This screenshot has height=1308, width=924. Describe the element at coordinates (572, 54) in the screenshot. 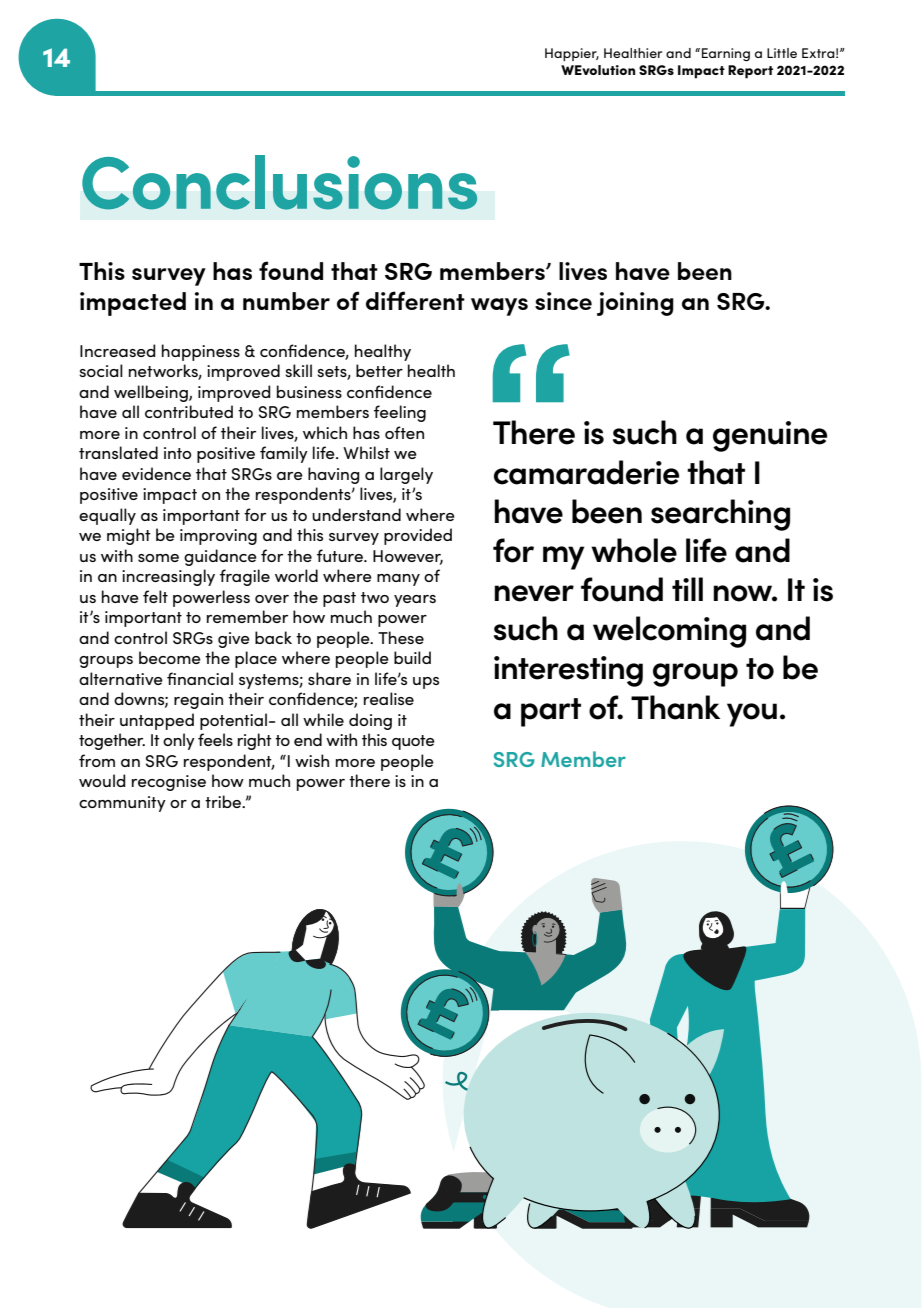

I see `Happier` at that location.
